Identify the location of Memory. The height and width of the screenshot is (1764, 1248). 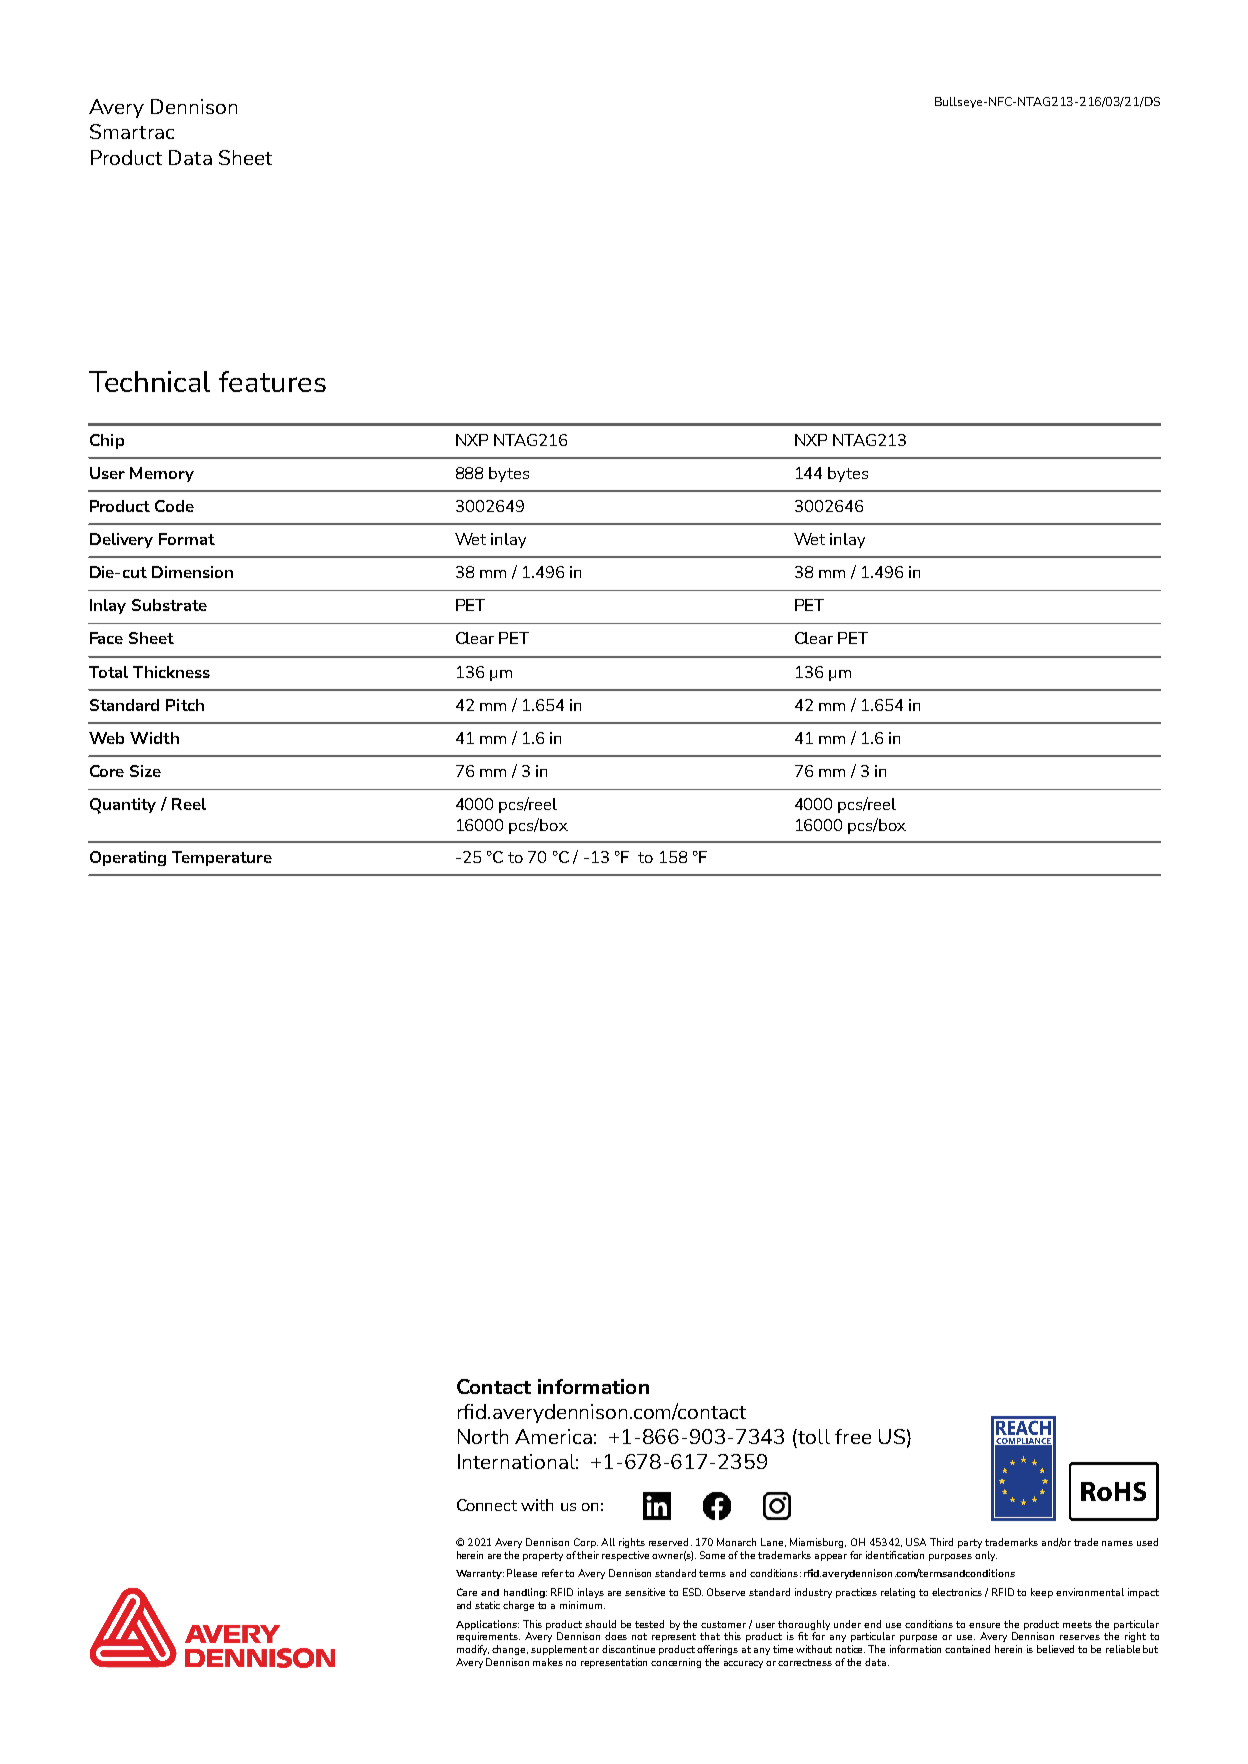
(162, 474).
